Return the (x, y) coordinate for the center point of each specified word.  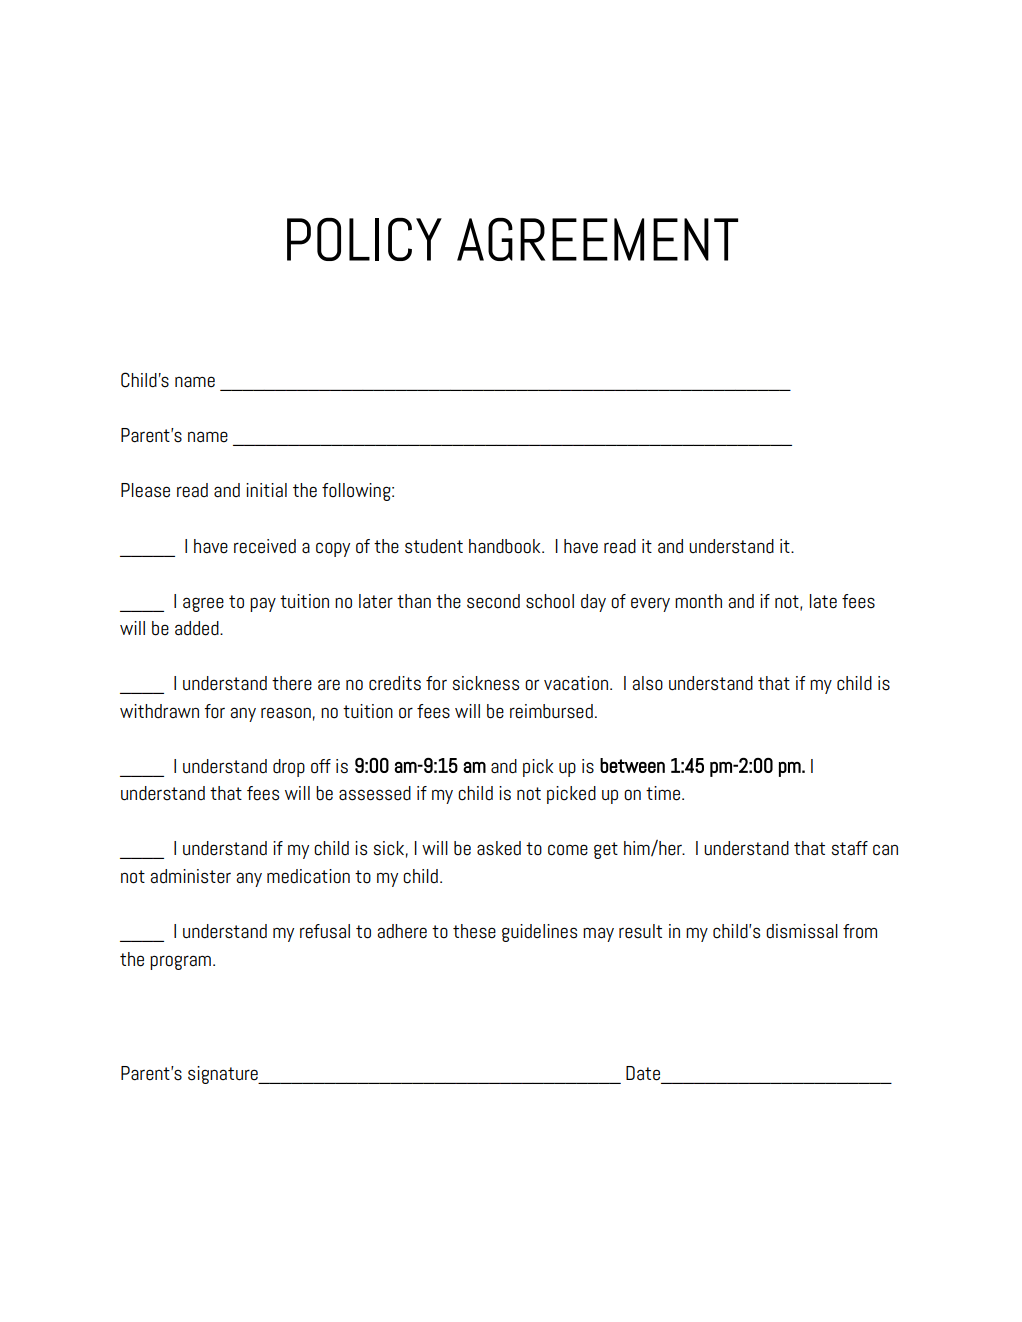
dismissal (802, 931)
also (647, 683)
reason (286, 713)
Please (145, 490)
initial (266, 490)
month (698, 601)
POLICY (364, 239)
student (434, 546)
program (180, 962)
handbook (506, 546)
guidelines (539, 933)
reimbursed (551, 711)
